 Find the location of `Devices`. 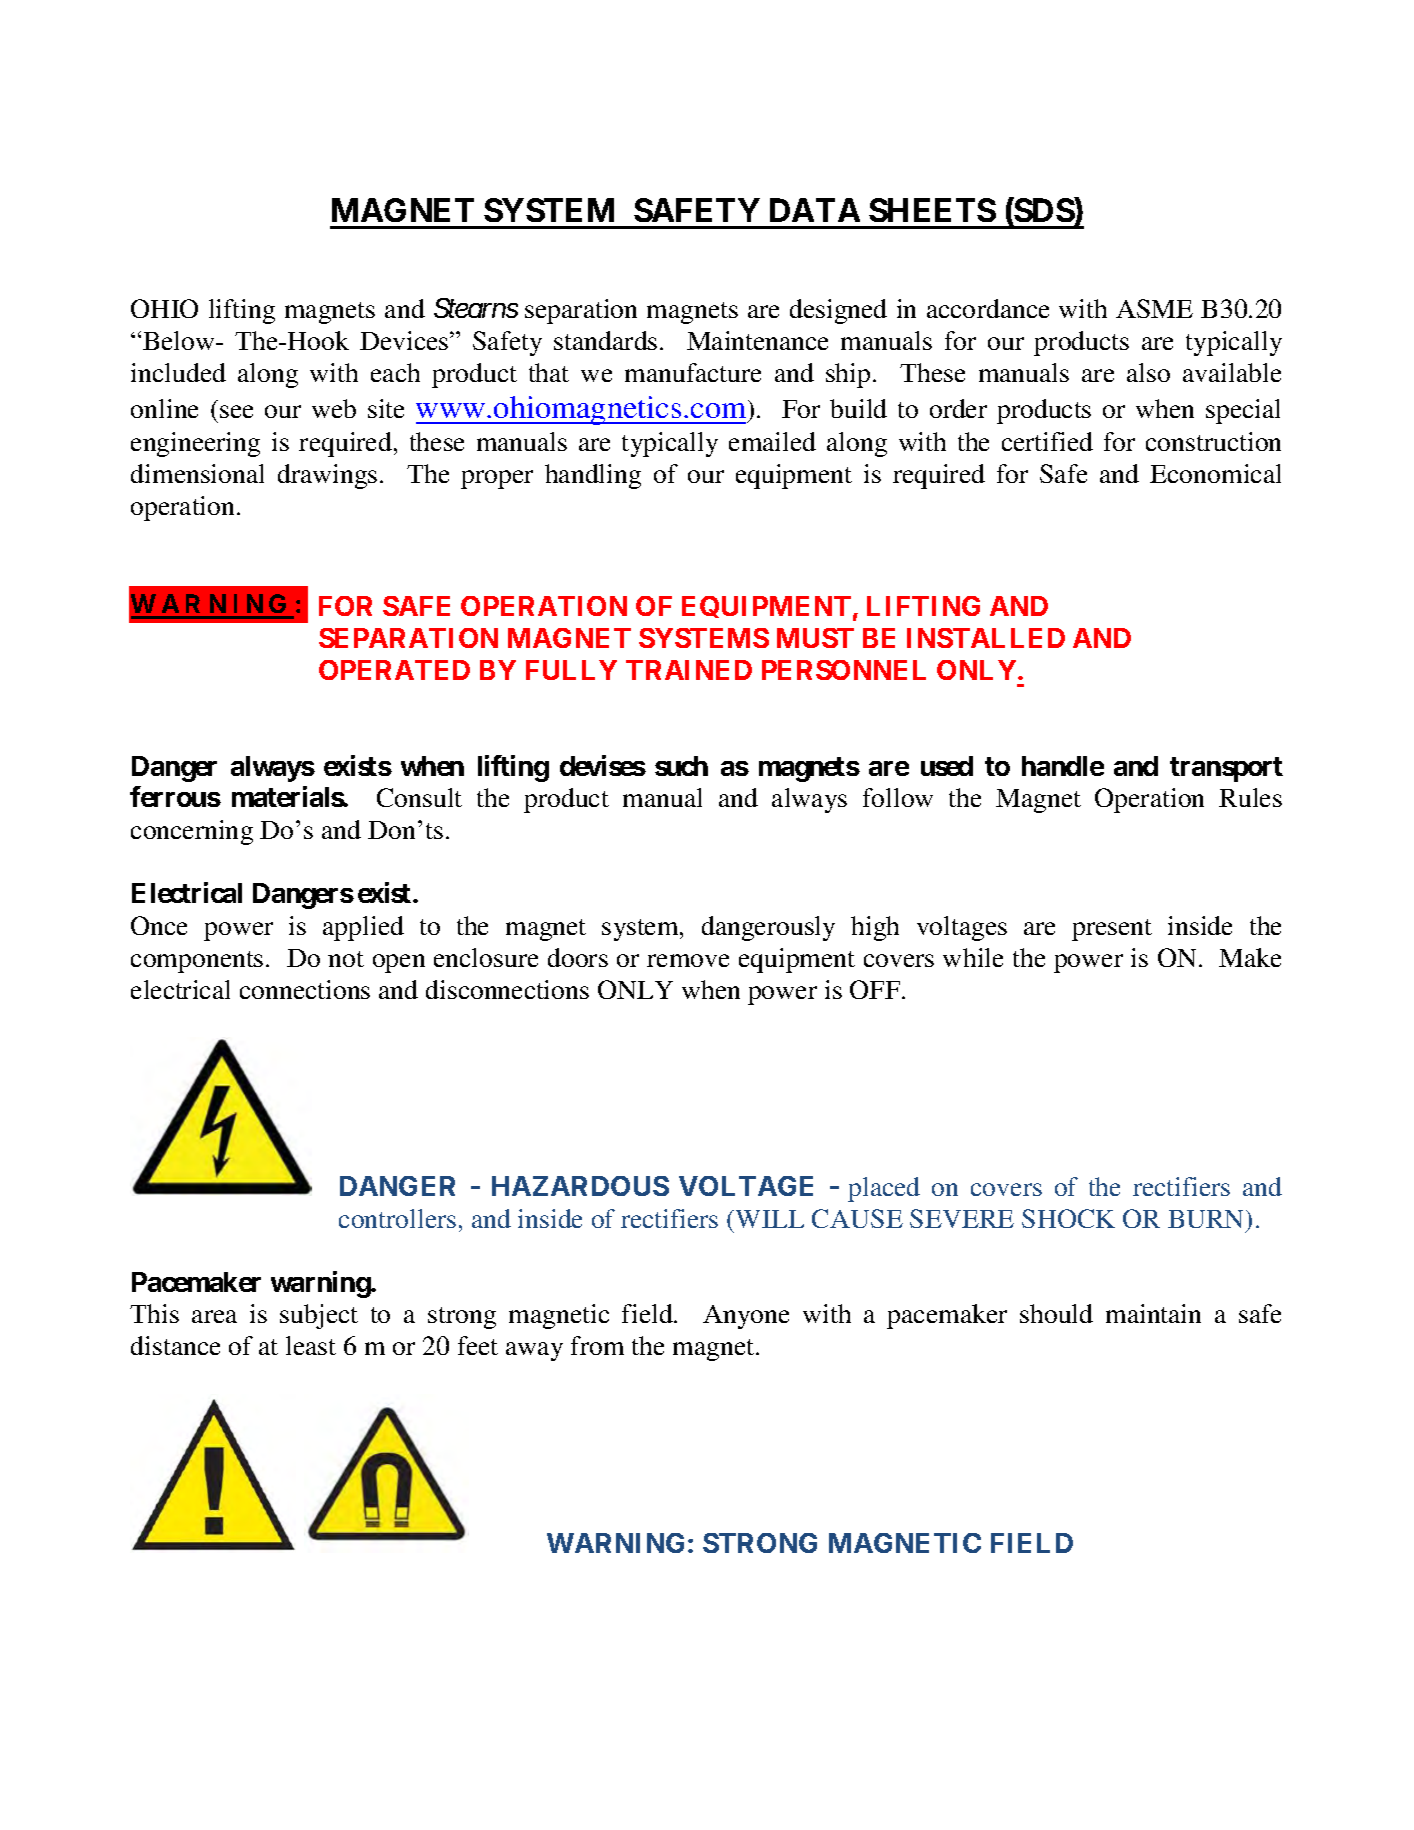

Devices is located at coordinates (405, 340).
